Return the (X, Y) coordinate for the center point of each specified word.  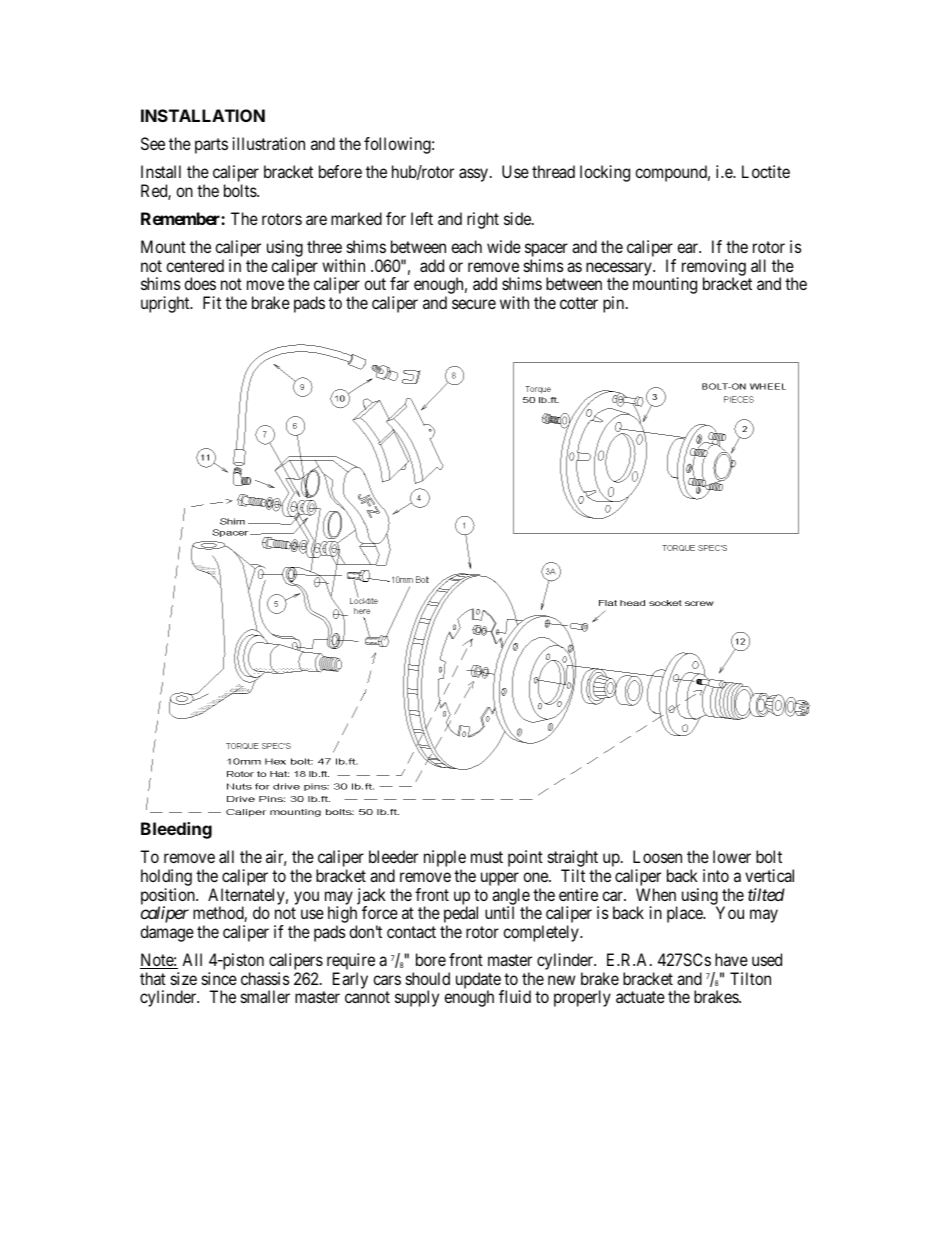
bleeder (393, 856)
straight (573, 860)
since (219, 978)
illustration (269, 143)
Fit (212, 302)
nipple (445, 860)
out (375, 284)
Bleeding (176, 830)
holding (166, 879)
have (731, 959)
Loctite (766, 171)
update (479, 981)
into (716, 875)
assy (473, 175)
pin (615, 304)
